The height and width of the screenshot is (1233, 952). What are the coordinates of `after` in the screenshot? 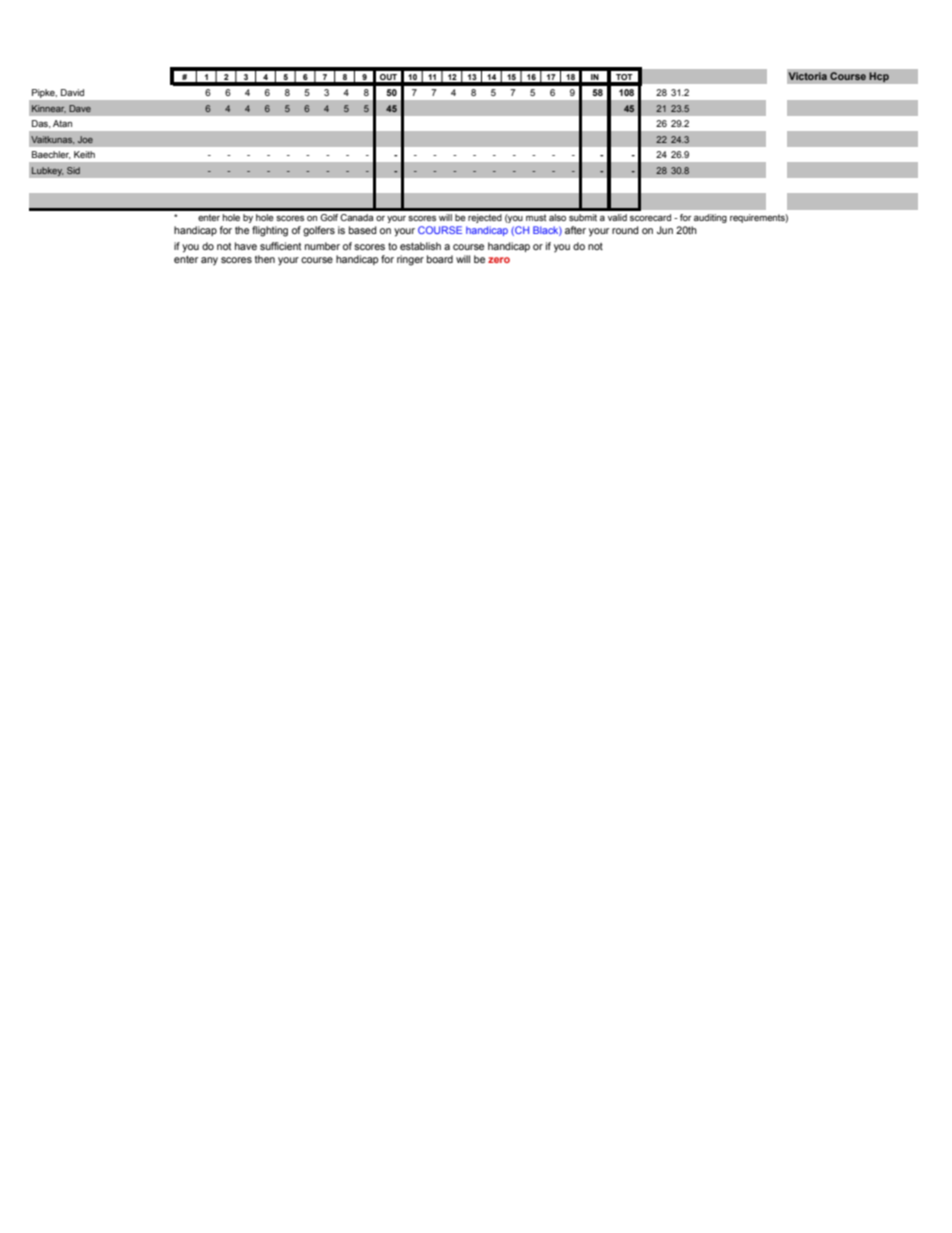 It's located at (575, 230).
